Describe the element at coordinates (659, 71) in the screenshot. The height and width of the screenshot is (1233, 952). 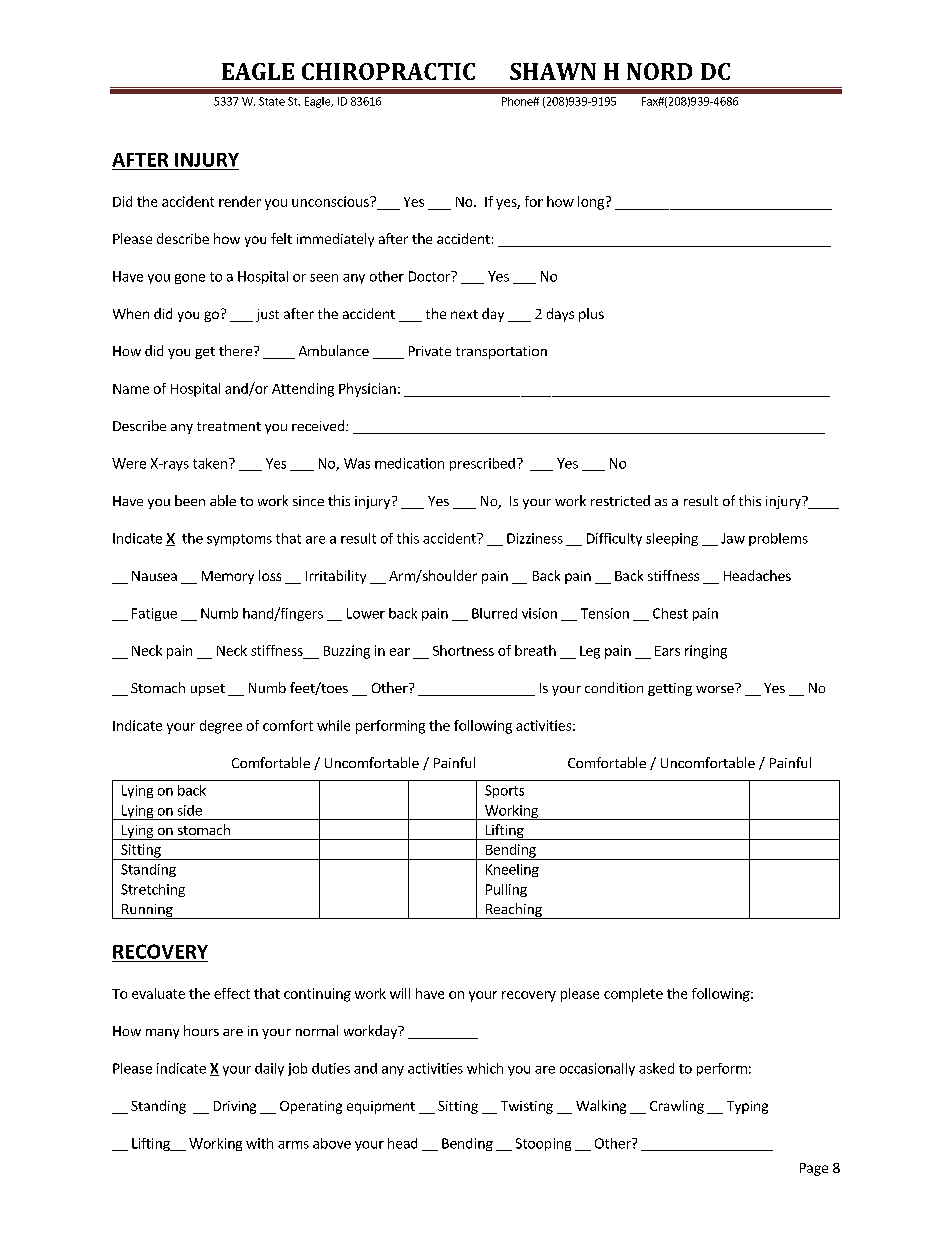
I see `NORD` at that location.
